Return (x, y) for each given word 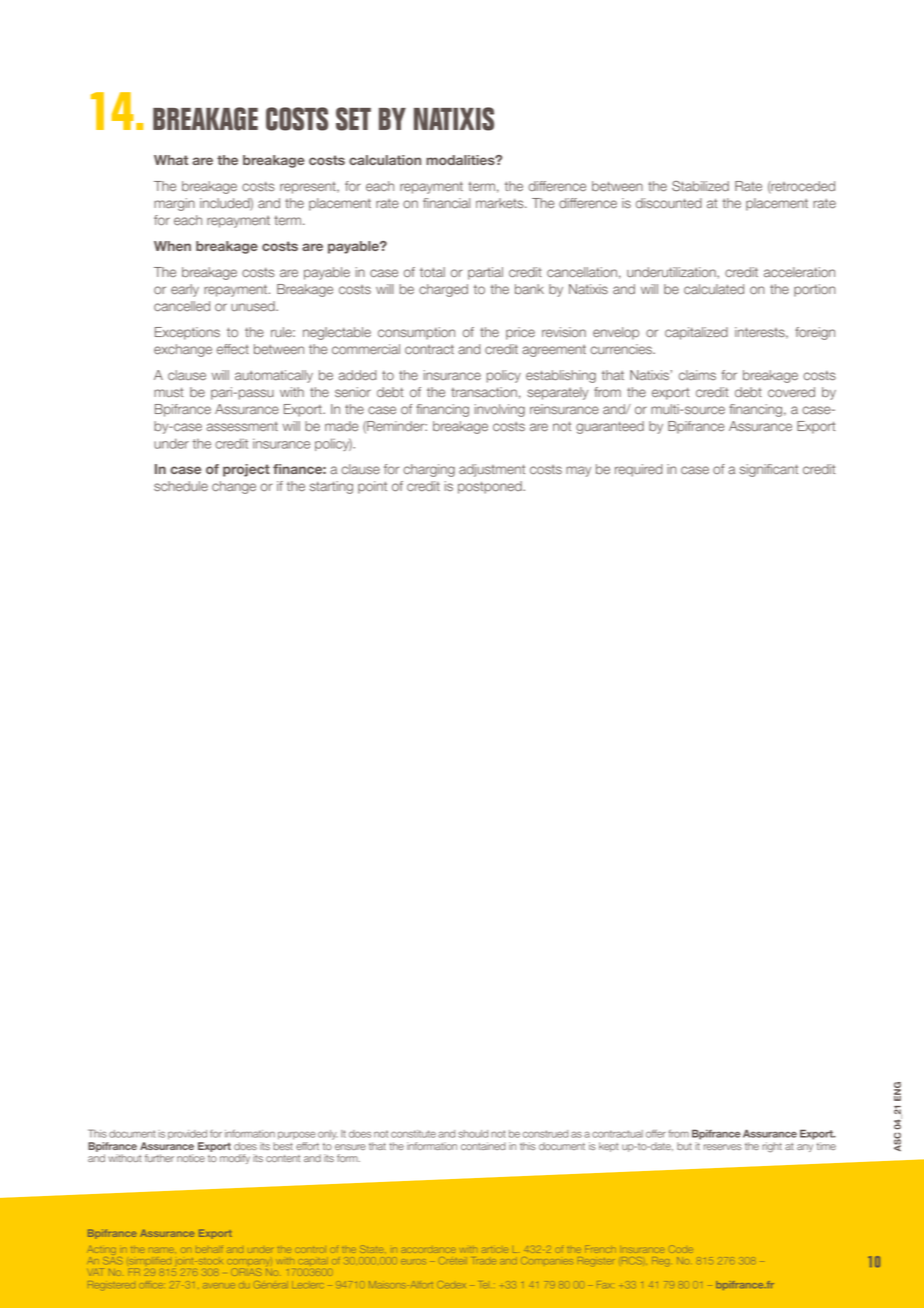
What (171, 160)
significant (769, 470)
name (162, 1250)
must (168, 392)
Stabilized (700, 186)
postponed (491, 487)
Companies (545, 1261)
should (473, 1134)
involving (500, 410)
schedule (181, 486)
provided (187, 1135)
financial (446, 203)
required (638, 470)
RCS (632, 1260)
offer (656, 1133)
